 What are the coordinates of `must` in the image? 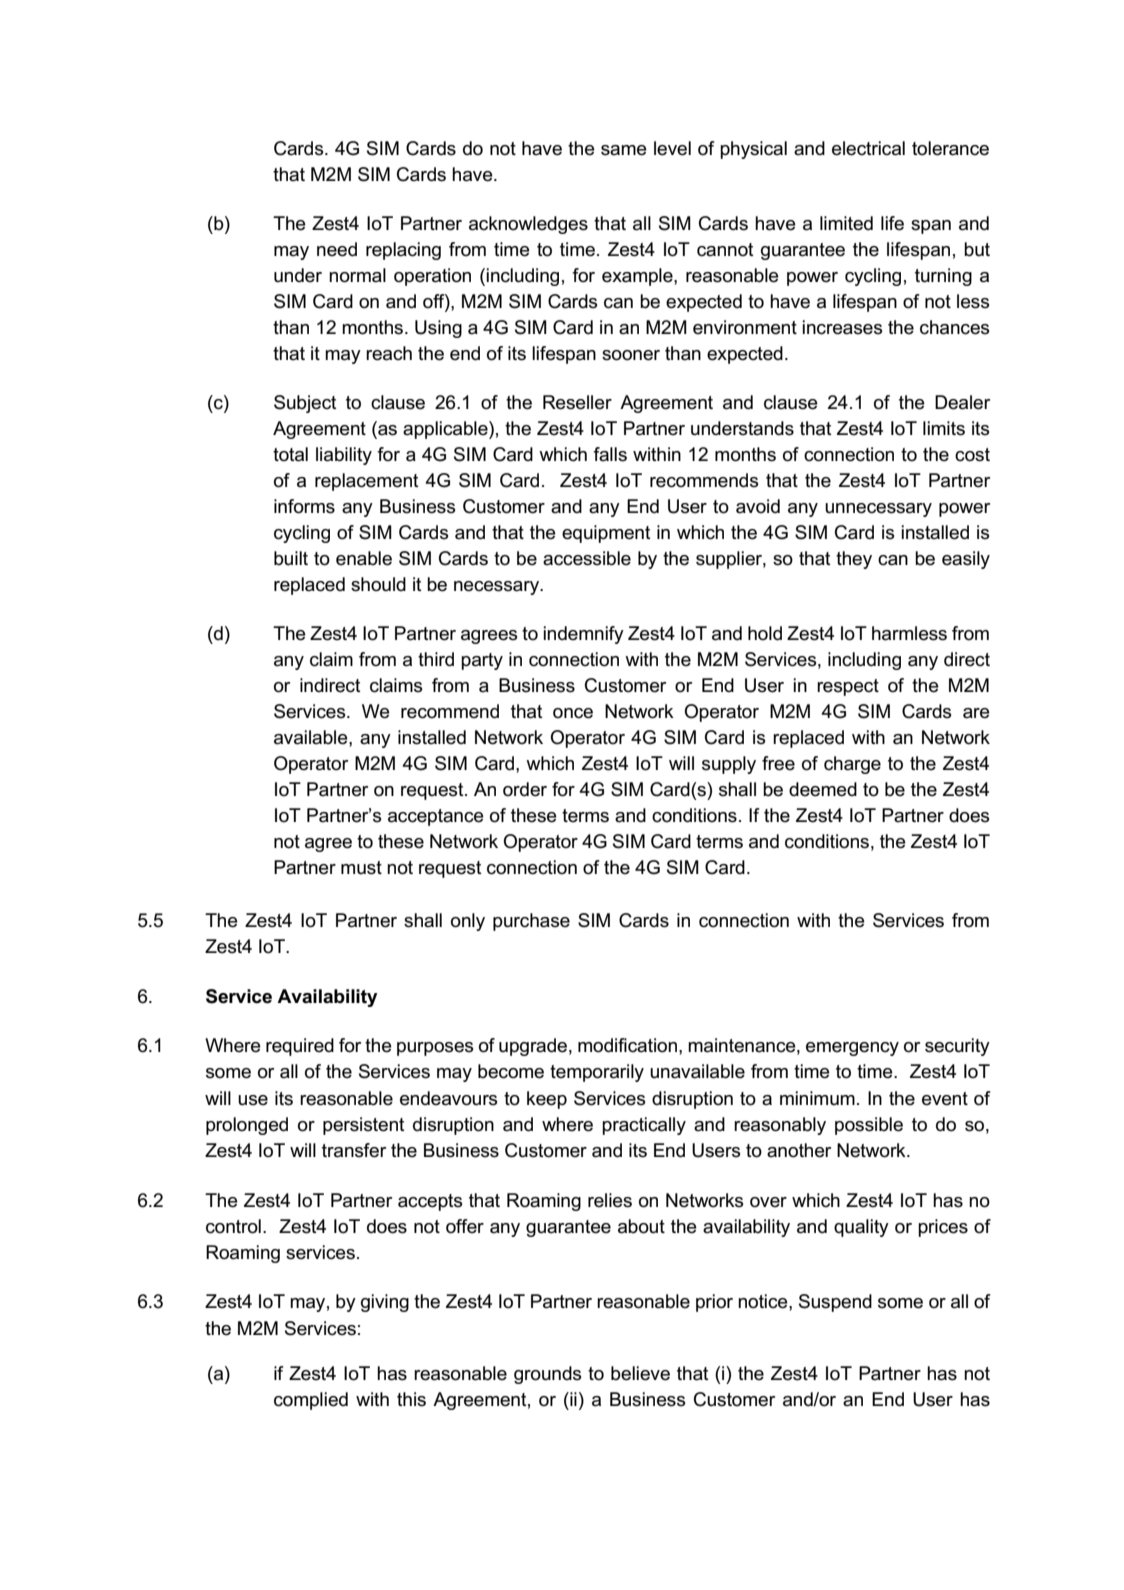 It's located at (361, 868).
